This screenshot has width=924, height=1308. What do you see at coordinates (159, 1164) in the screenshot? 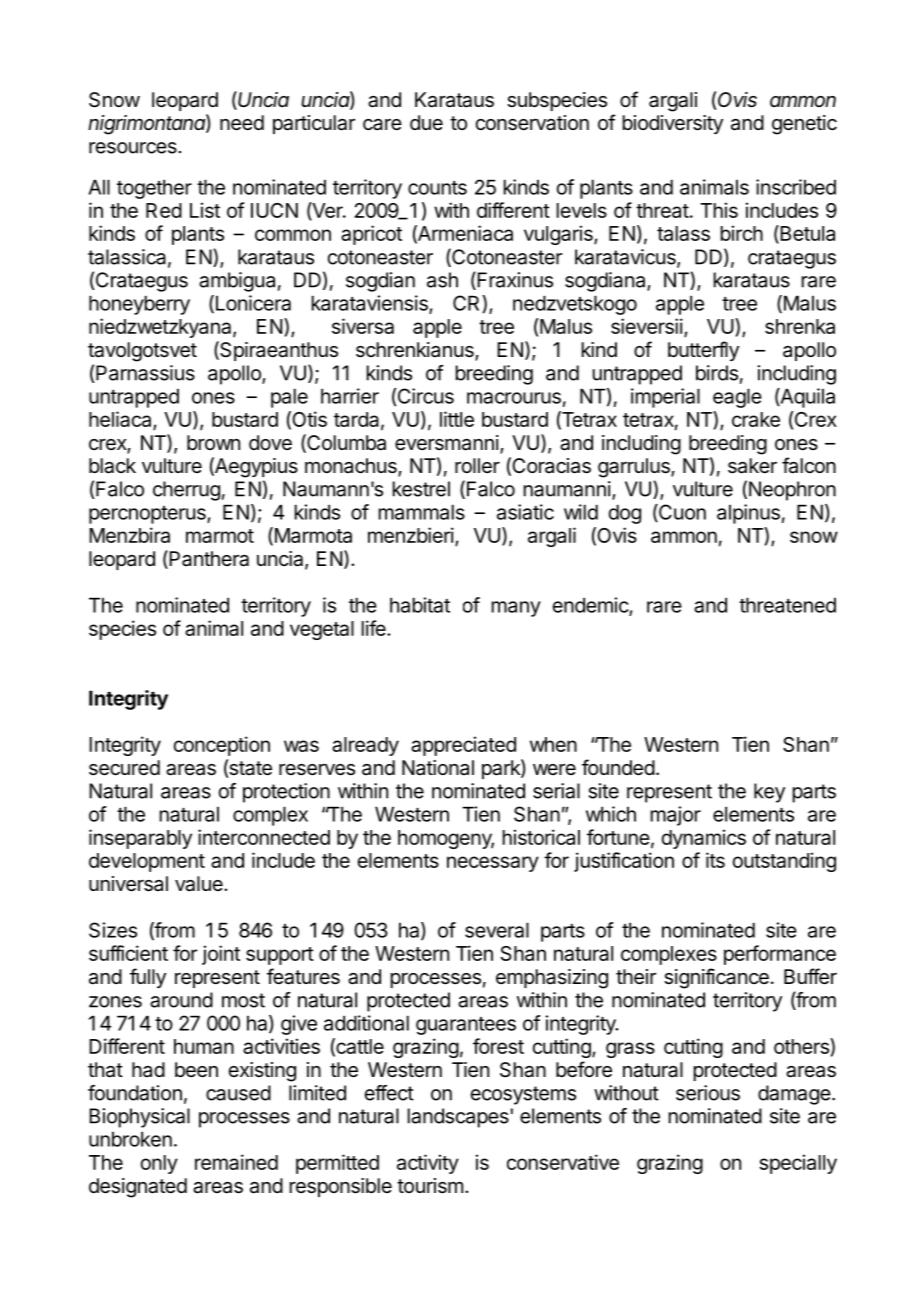
I see `only` at bounding box center [159, 1164].
